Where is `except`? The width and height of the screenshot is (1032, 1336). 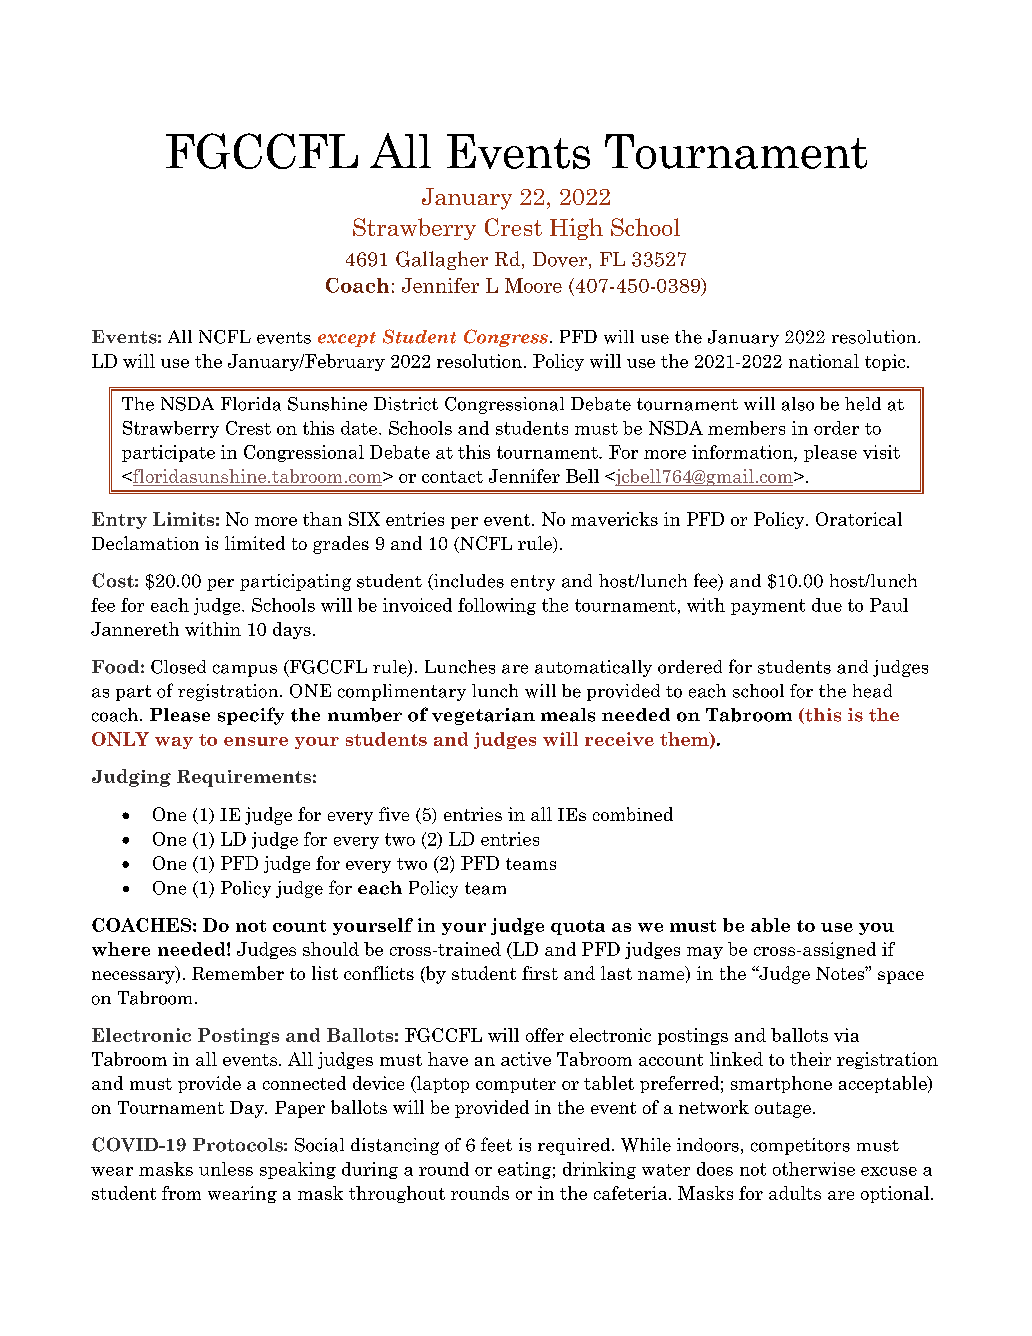
except is located at coordinates (347, 339).
